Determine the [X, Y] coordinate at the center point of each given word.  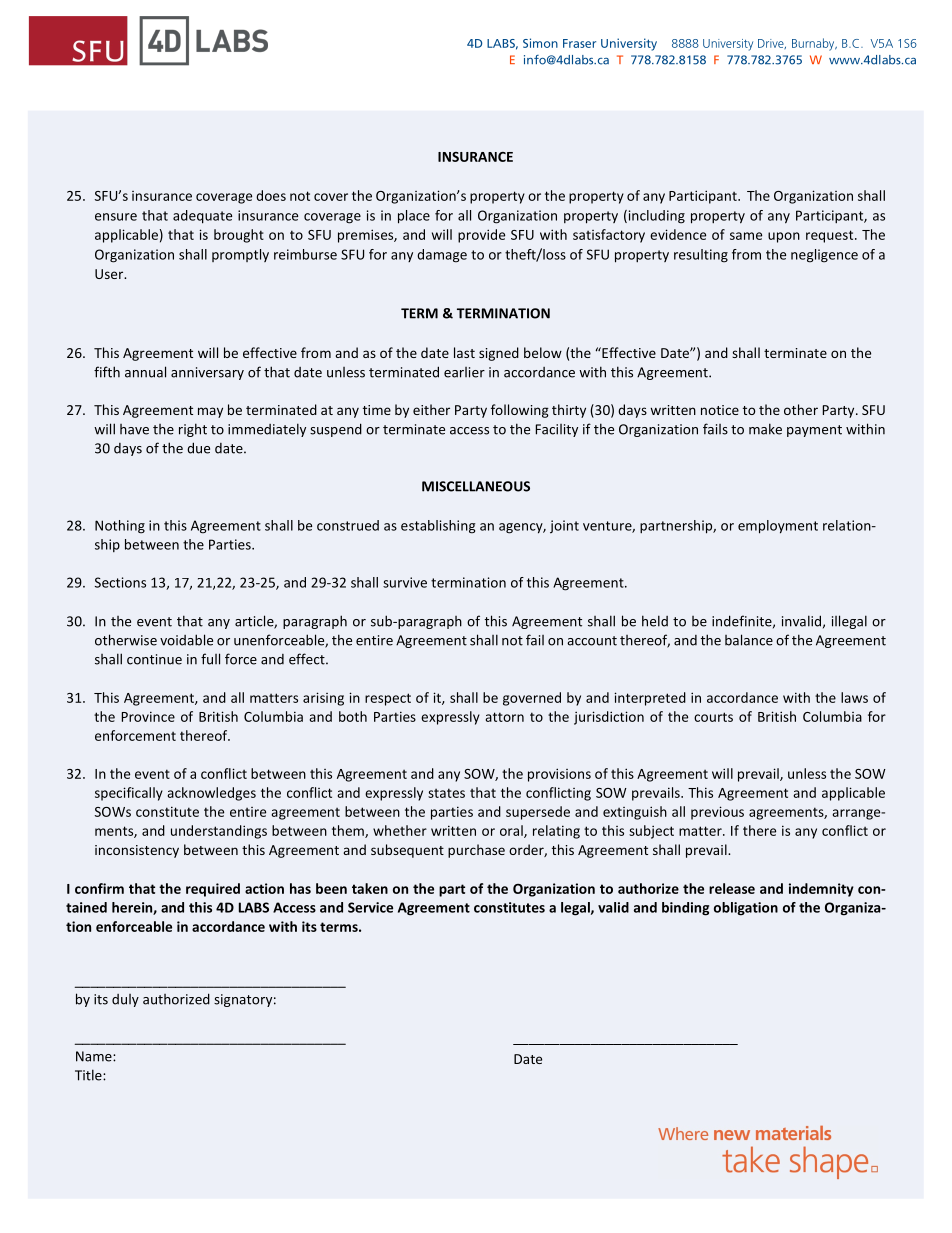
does [271, 195]
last [464, 352]
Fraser [579, 43]
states [446, 793]
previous [717, 813]
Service [370, 907]
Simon [540, 43]
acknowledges [211, 794]
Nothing [120, 527]
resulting [701, 256]
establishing [438, 527]
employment [778, 527]
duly [125, 1000]
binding [685, 909]
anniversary [207, 373]
